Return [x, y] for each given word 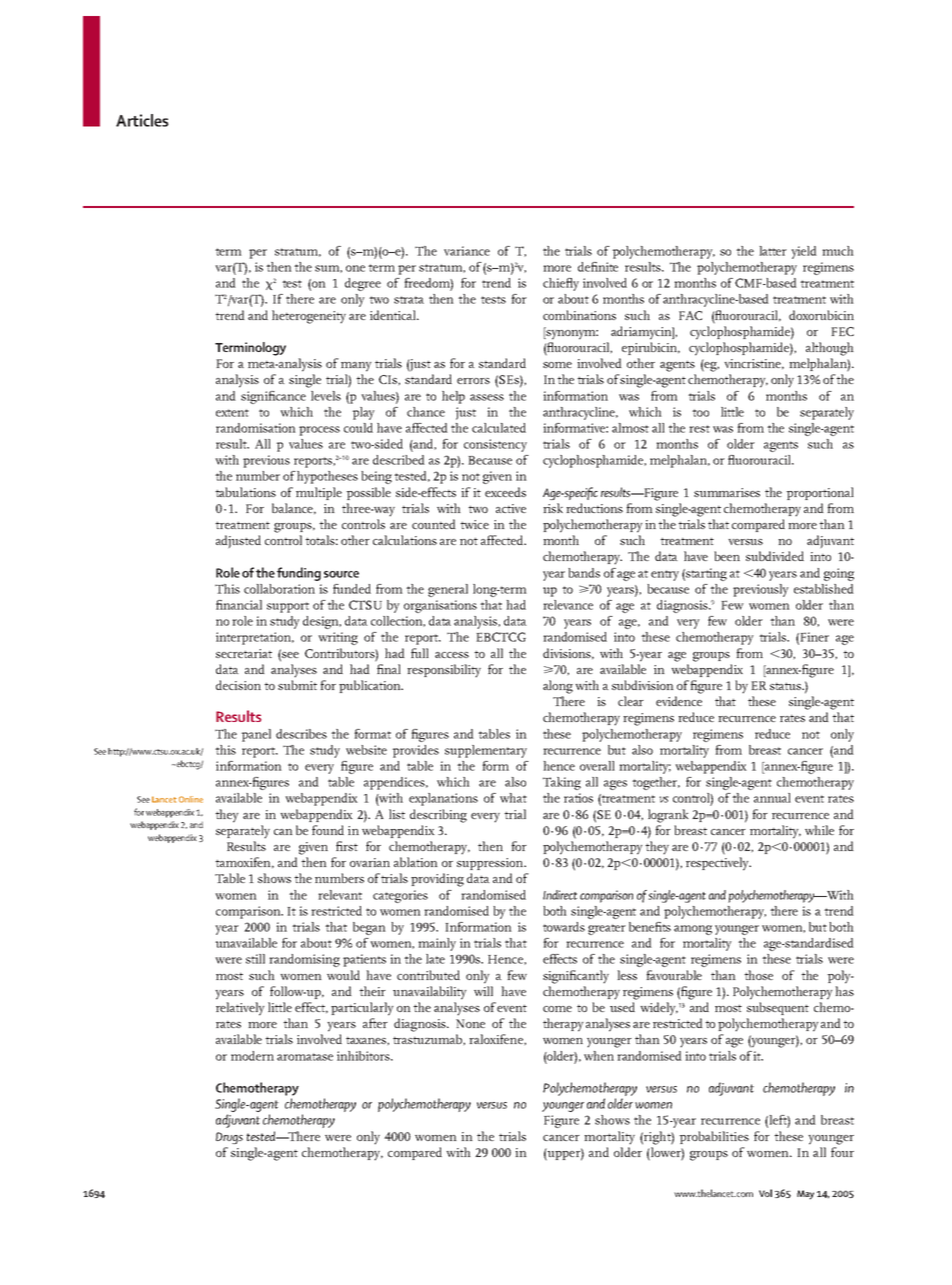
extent [232, 413]
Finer [814, 637]
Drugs [229, 1138]
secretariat [244, 653]
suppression [491, 864]
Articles [142, 120]
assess [487, 397]
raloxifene [497, 1040]
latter [773, 251]
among [693, 930]
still [255, 959]
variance [467, 251]
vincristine [754, 364]
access [452, 655]
